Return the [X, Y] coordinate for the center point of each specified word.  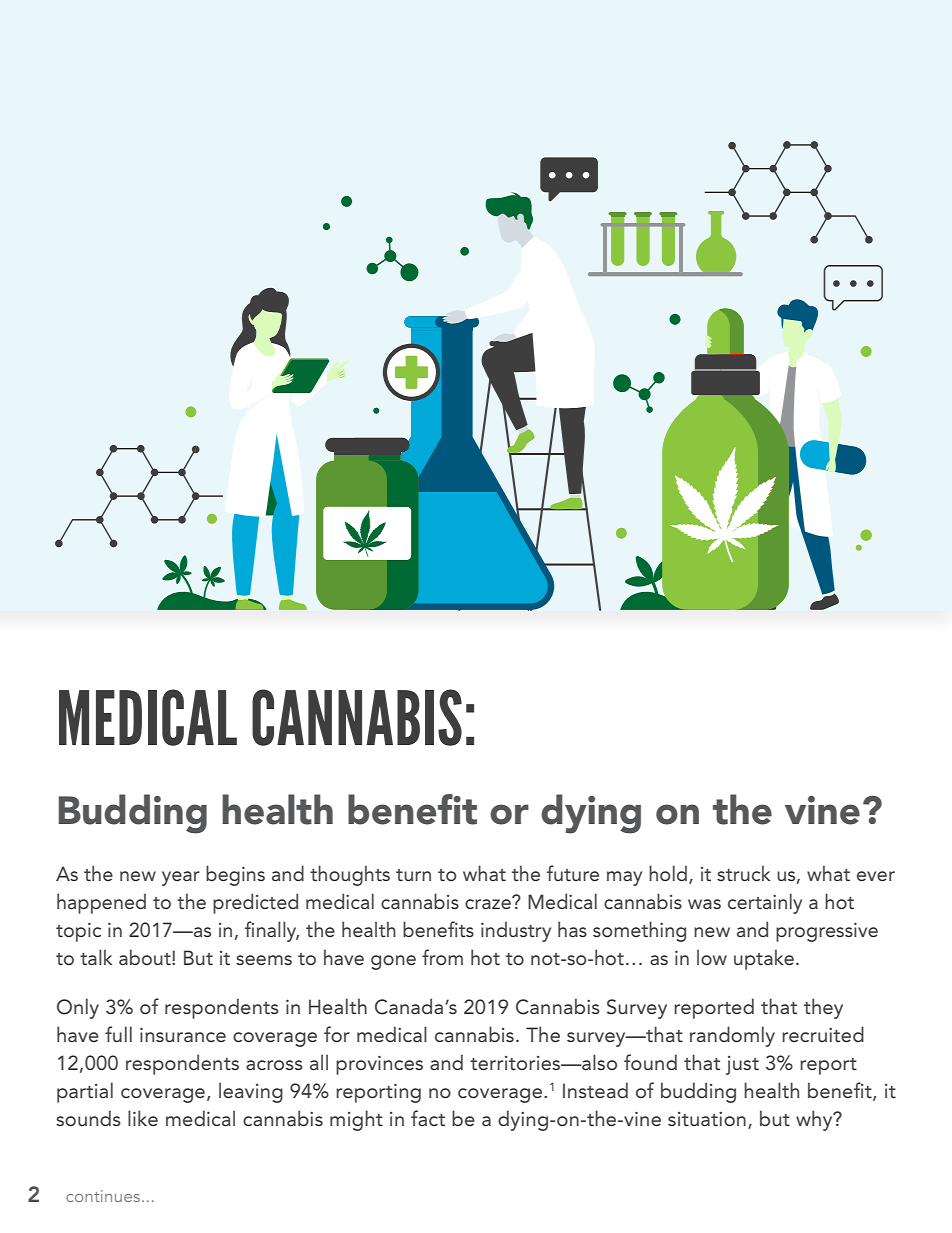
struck [743, 873]
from [442, 957]
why [815, 1120]
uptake [764, 959]
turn [413, 875]
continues [104, 1196]
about [146, 957]
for [337, 1034]
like [143, 1118]
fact [428, 1118]
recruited [823, 1034]
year [181, 878]
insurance [183, 1034]
